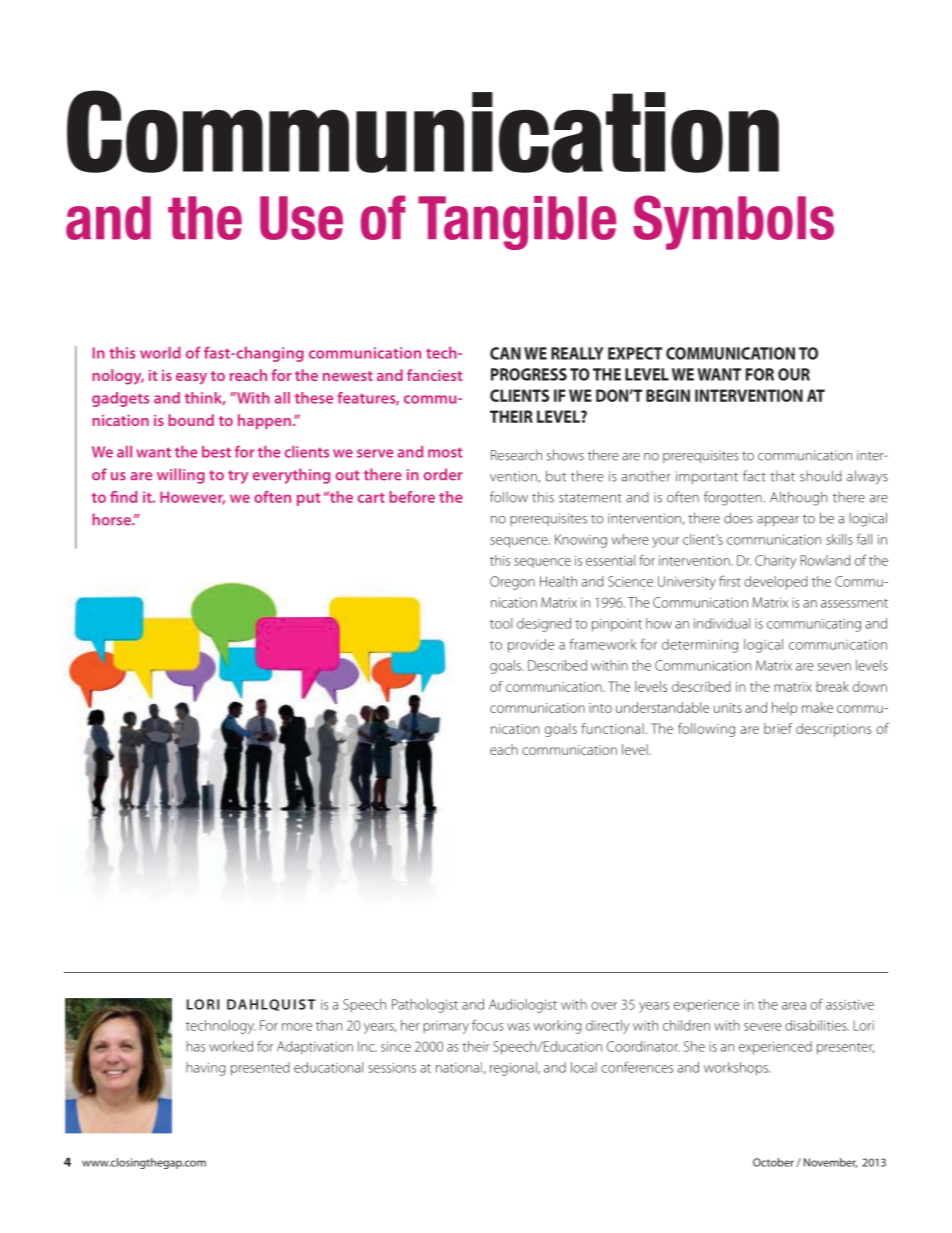 This document has width=952, height=1233. Describe the element at coordinates (301, 218) in the document. I see `Use` at that location.
